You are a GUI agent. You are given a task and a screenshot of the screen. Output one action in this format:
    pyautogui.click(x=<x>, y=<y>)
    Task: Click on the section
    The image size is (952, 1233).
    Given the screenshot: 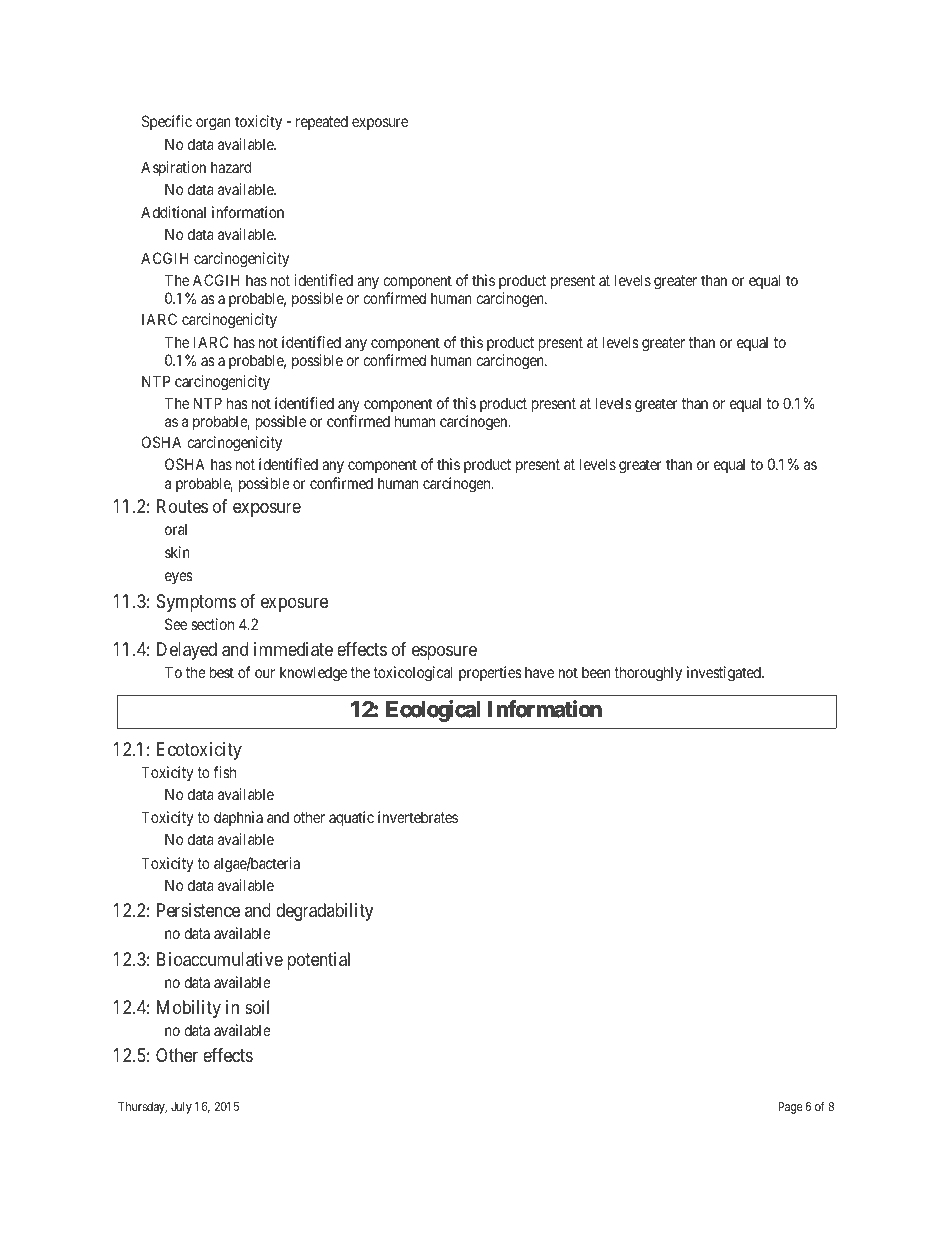 What is the action you would take?
    pyautogui.click(x=212, y=624)
